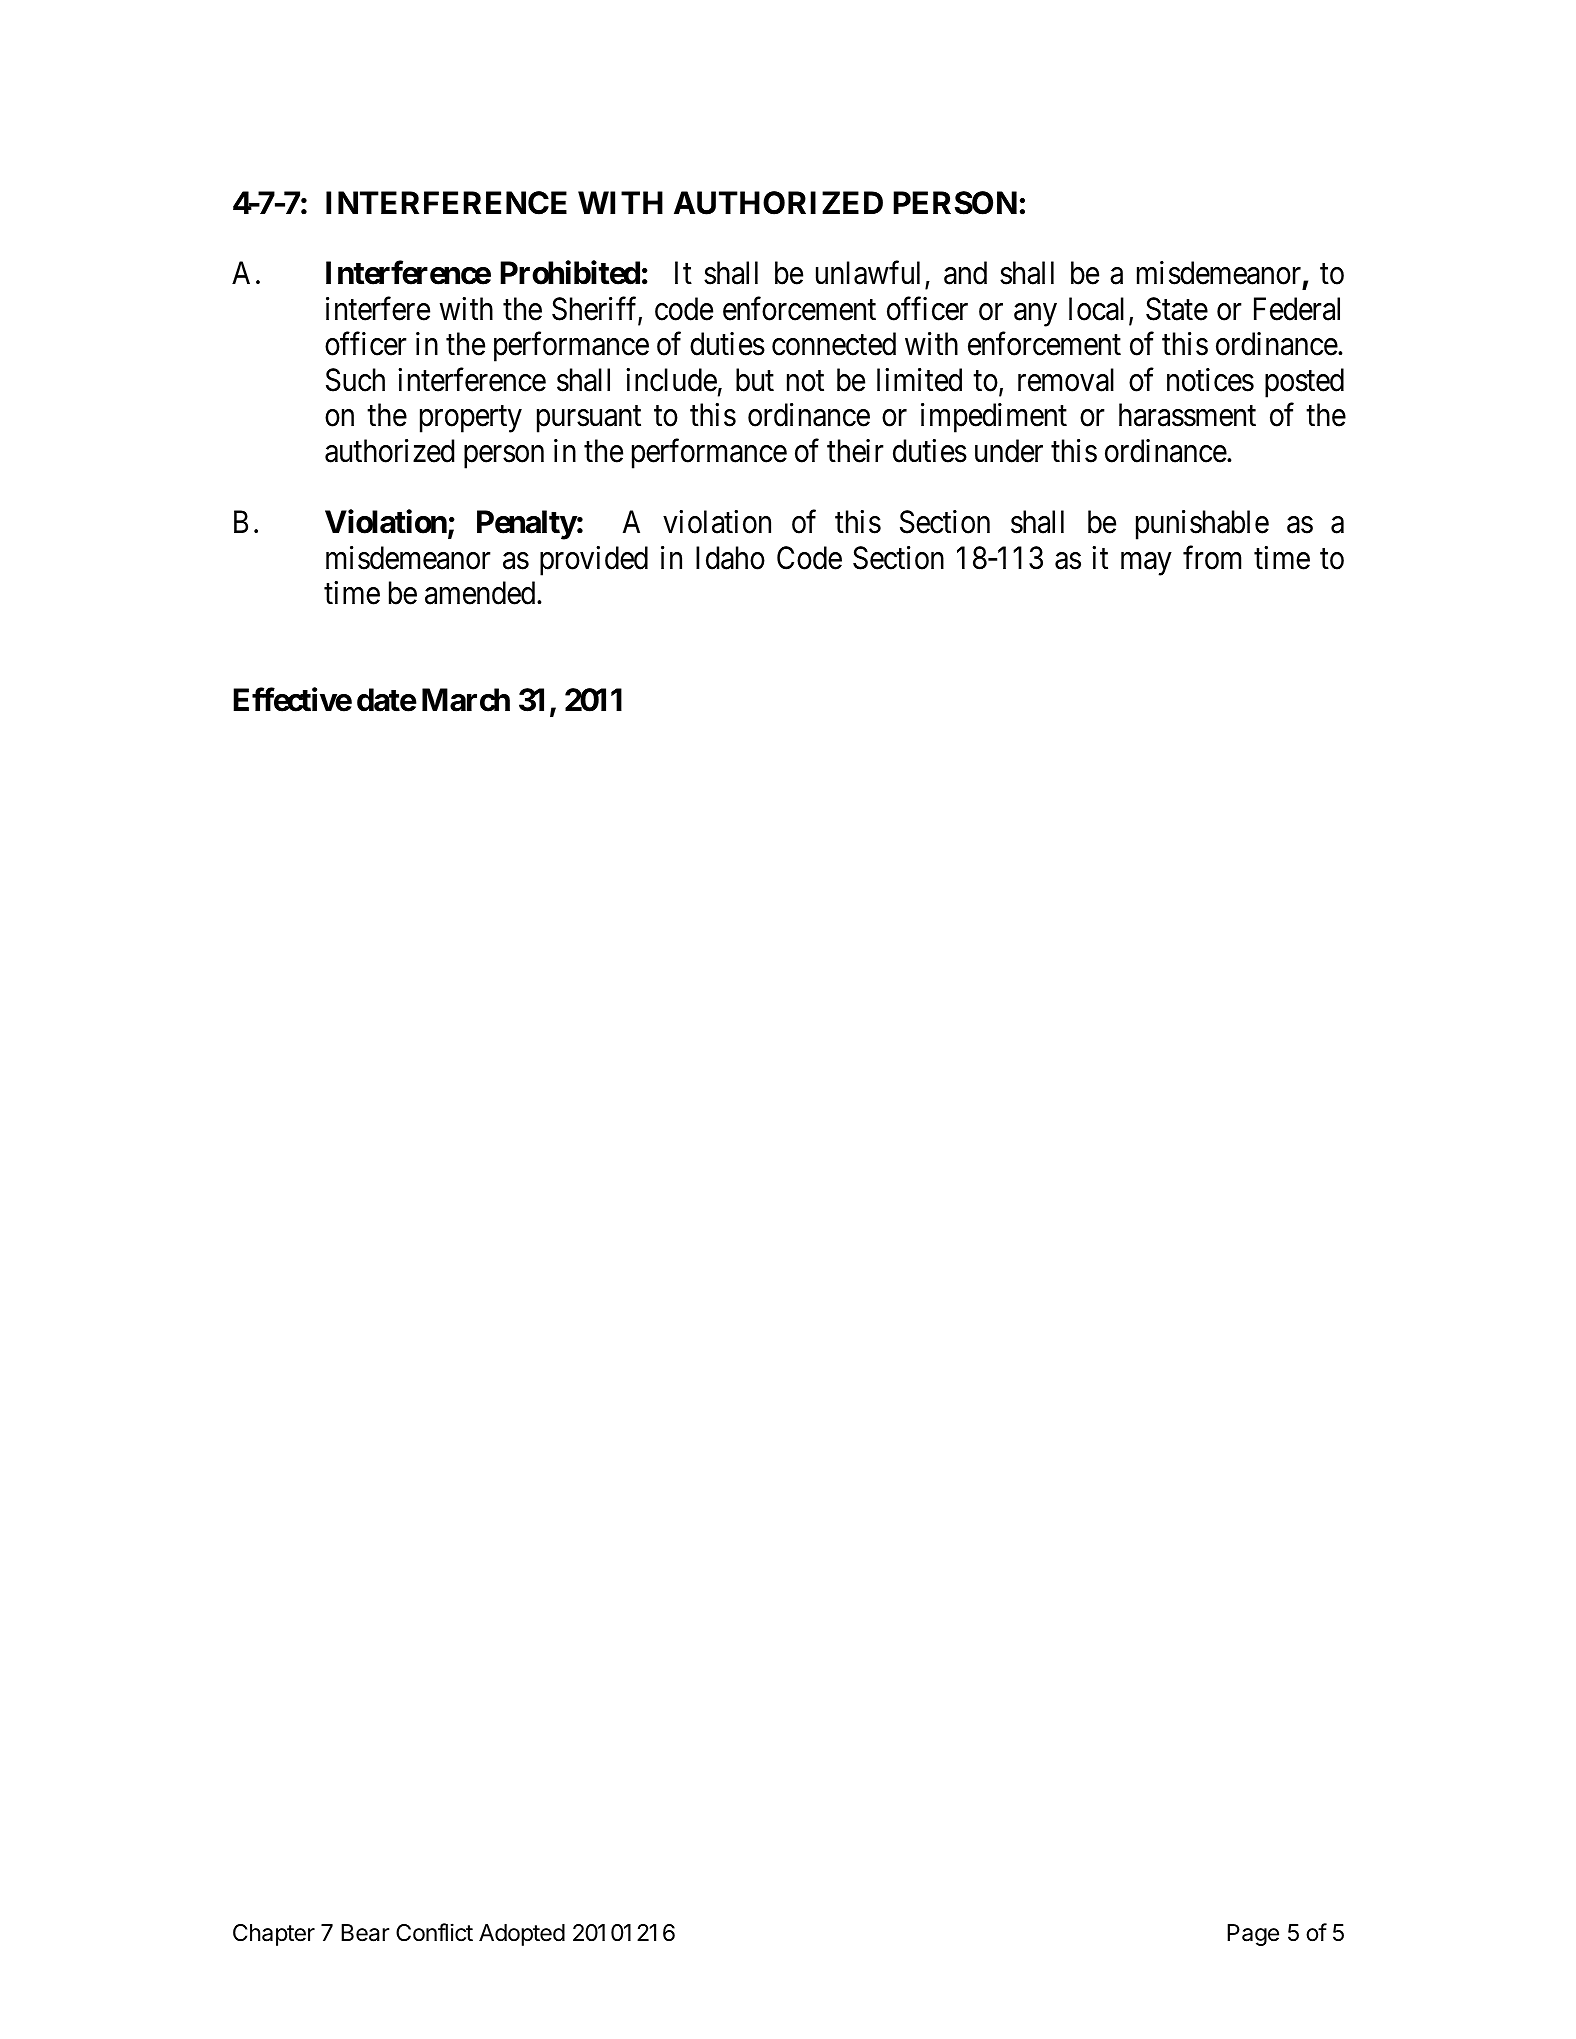 The width and height of the screenshot is (1576, 2039). What do you see at coordinates (365, 1933) in the screenshot?
I see `Bear` at bounding box center [365, 1933].
